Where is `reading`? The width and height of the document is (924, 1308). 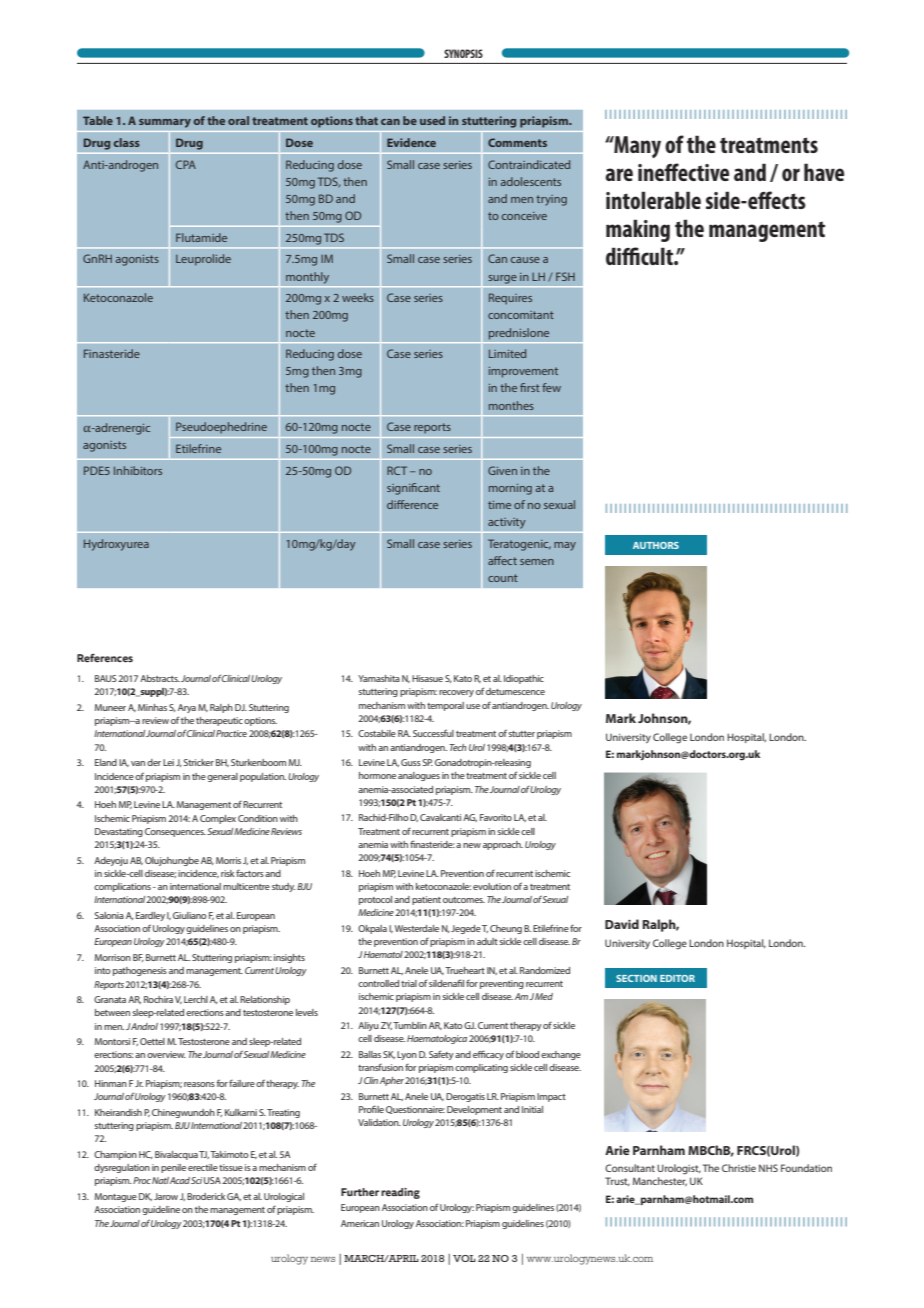 reading is located at coordinates (400, 1193).
